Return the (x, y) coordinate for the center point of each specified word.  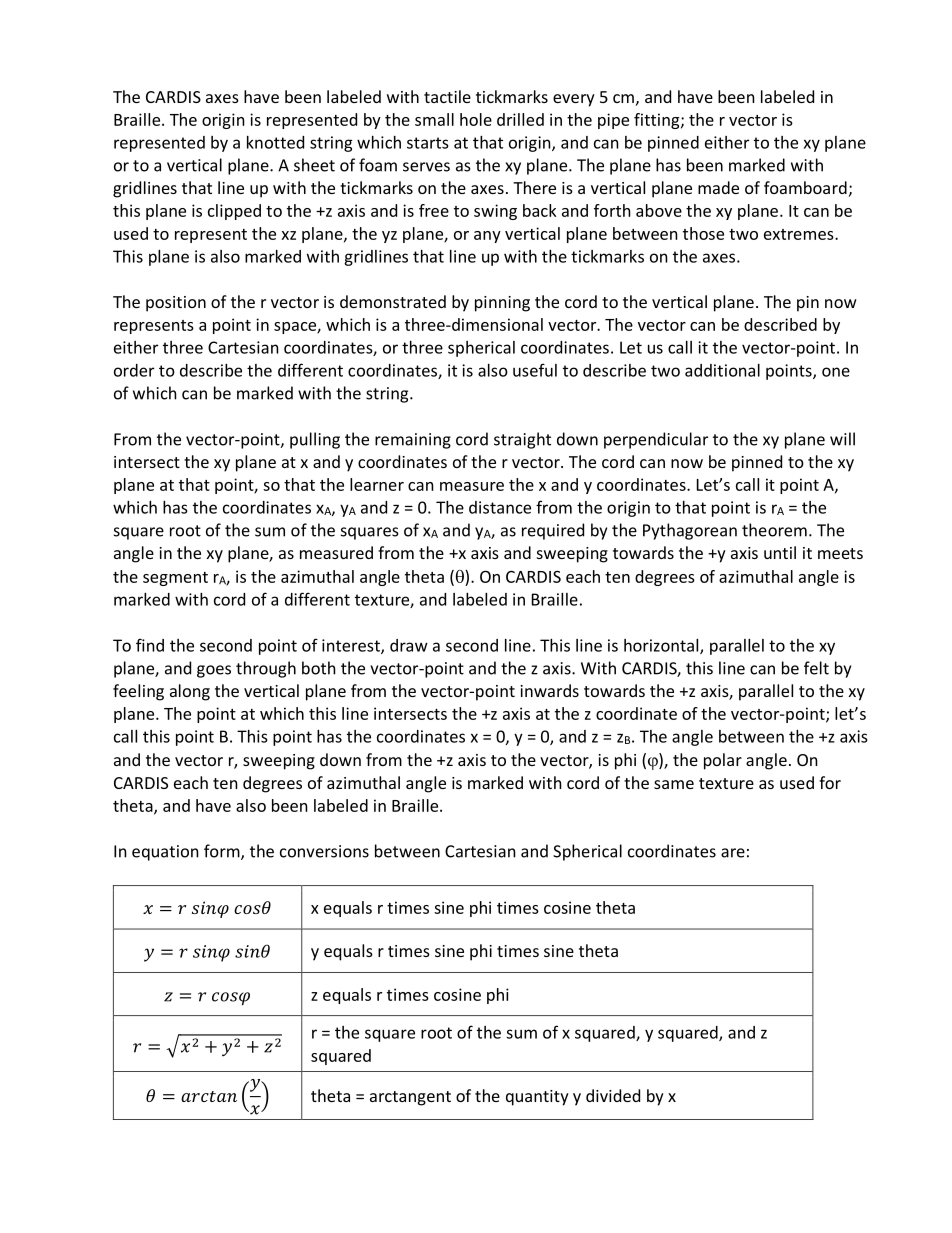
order (134, 370)
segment (175, 579)
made (718, 187)
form (223, 852)
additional (722, 370)
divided (613, 1095)
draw (409, 645)
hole (476, 119)
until (780, 552)
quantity (537, 1098)
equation (165, 853)
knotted (275, 142)
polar (723, 761)
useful (535, 370)
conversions (324, 851)
